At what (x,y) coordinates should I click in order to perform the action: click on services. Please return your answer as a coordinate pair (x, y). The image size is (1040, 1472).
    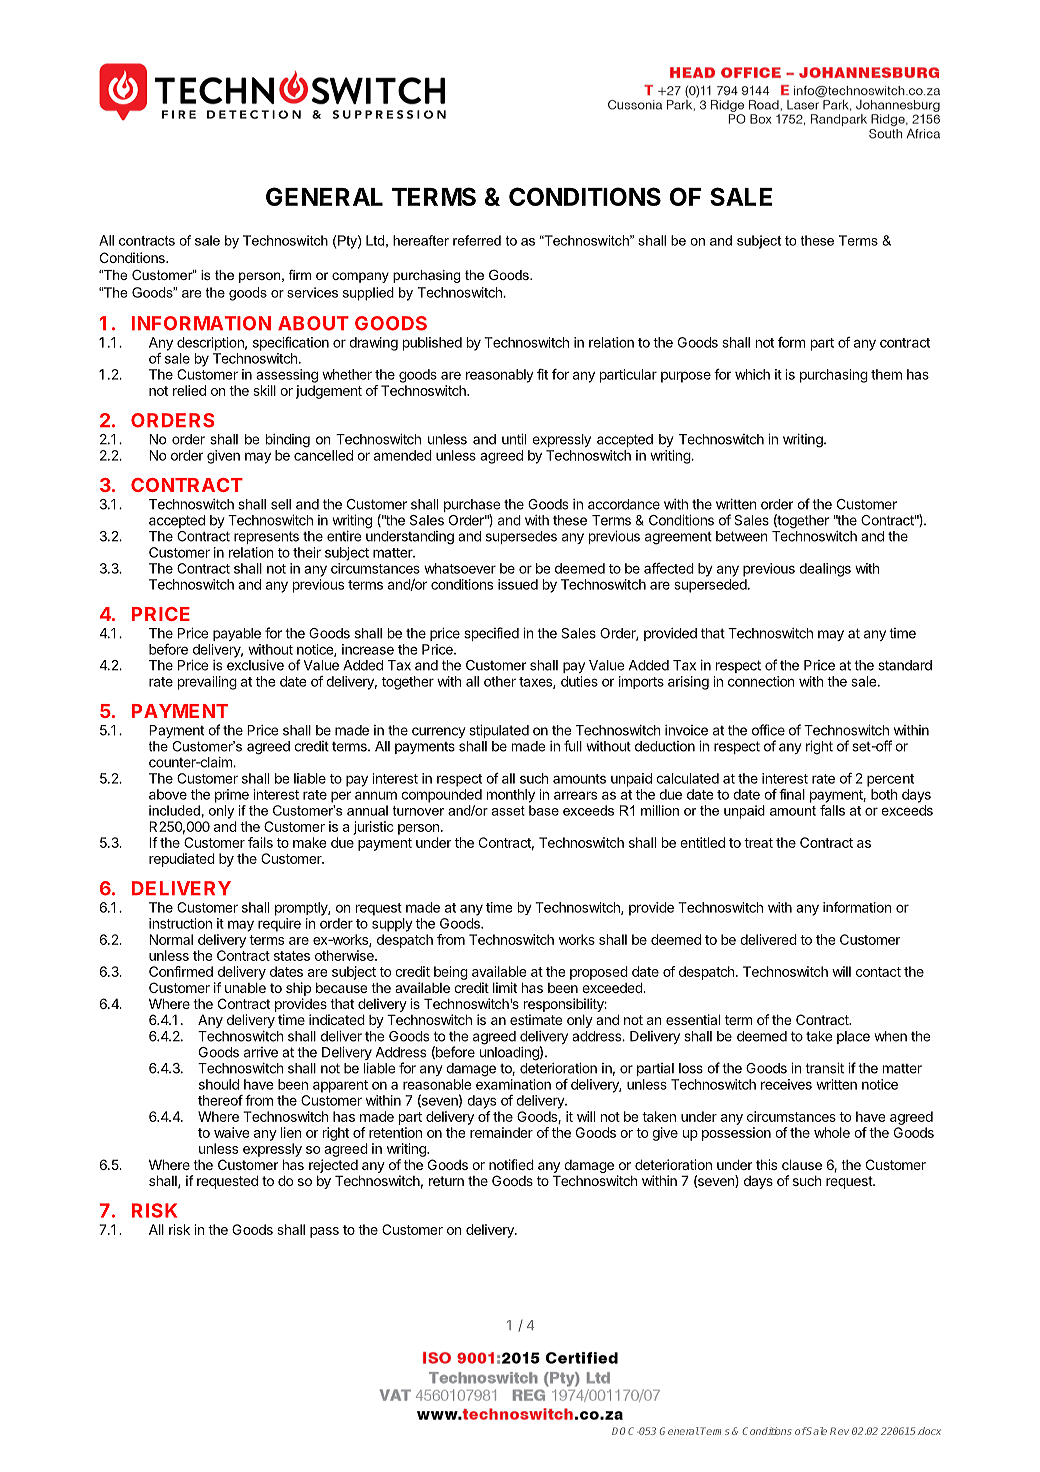
    Looking at the image, I should click on (312, 292).
